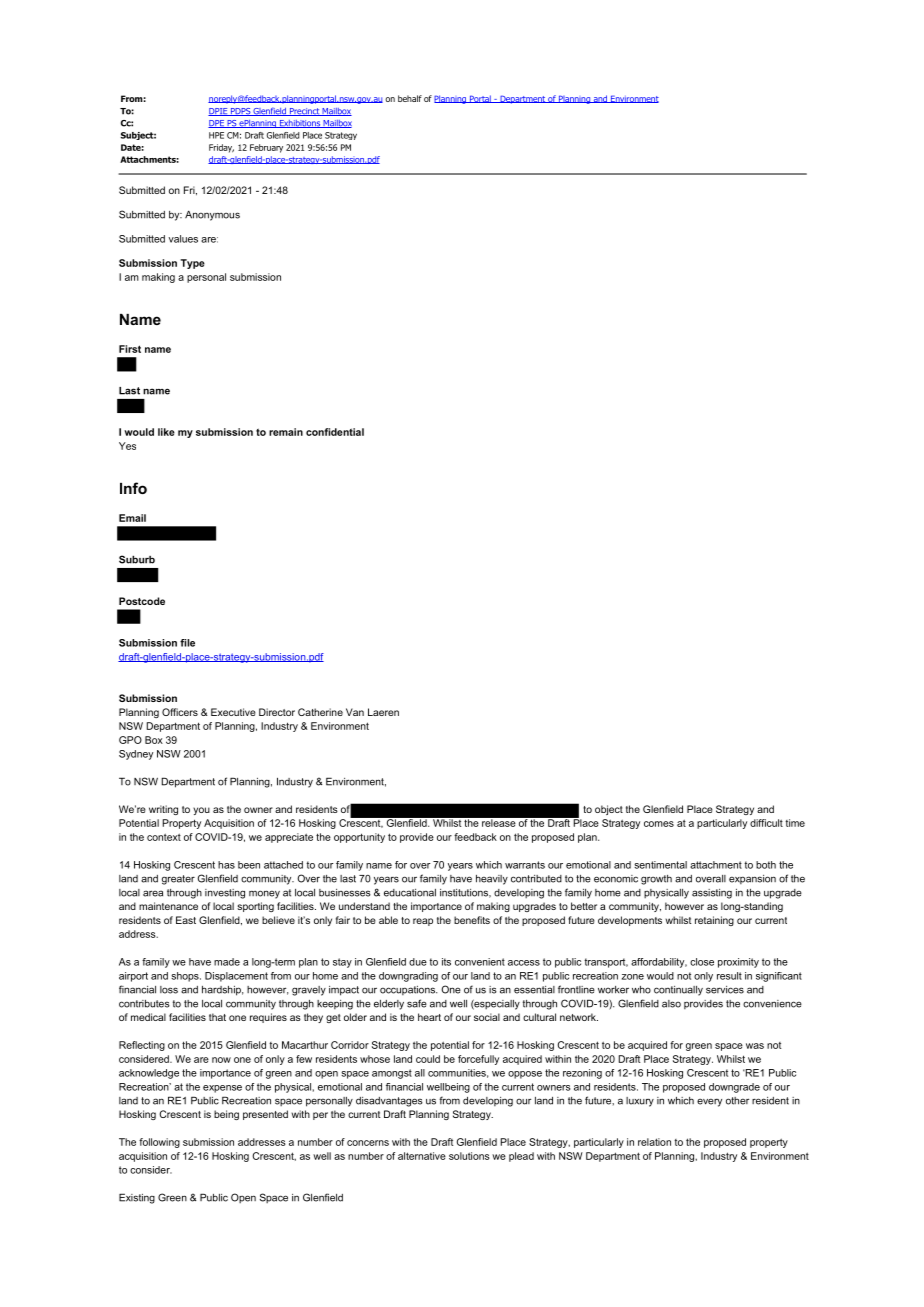 This screenshot has height=1307, width=924. Describe the element at coordinates (410, 98) in the screenshot. I see `behalf` at that location.
